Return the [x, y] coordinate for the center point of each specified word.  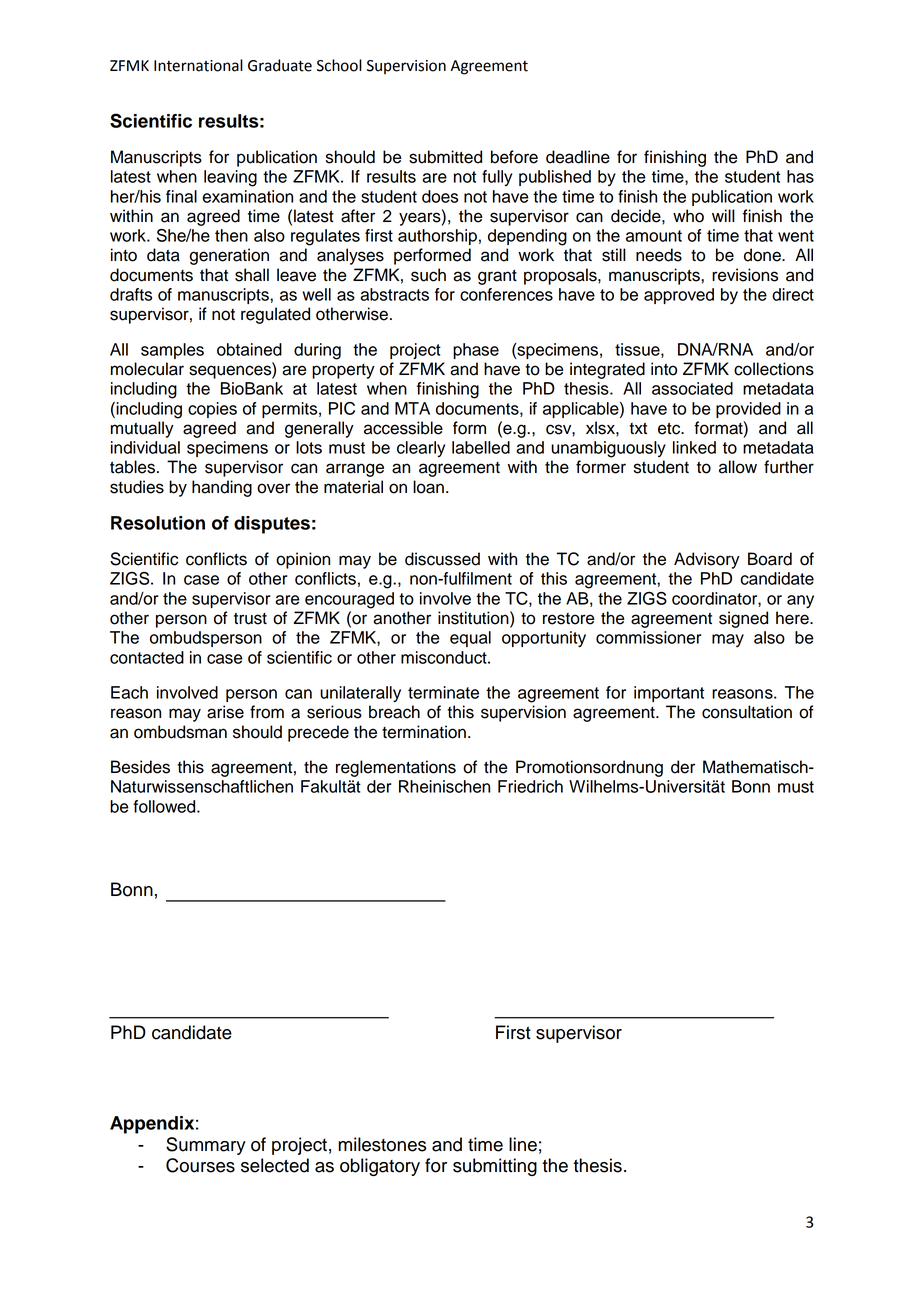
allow [738, 467]
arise [225, 712]
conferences [506, 294]
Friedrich [530, 786]
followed [165, 806]
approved [679, 296]
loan [428, 487]
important [669, 694]
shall [252, 275]
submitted [445, 157]
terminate [443, 692]
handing [222, 488]
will [723, 215]
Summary [206, 1146]
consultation [747, 712]
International [198, 65]
